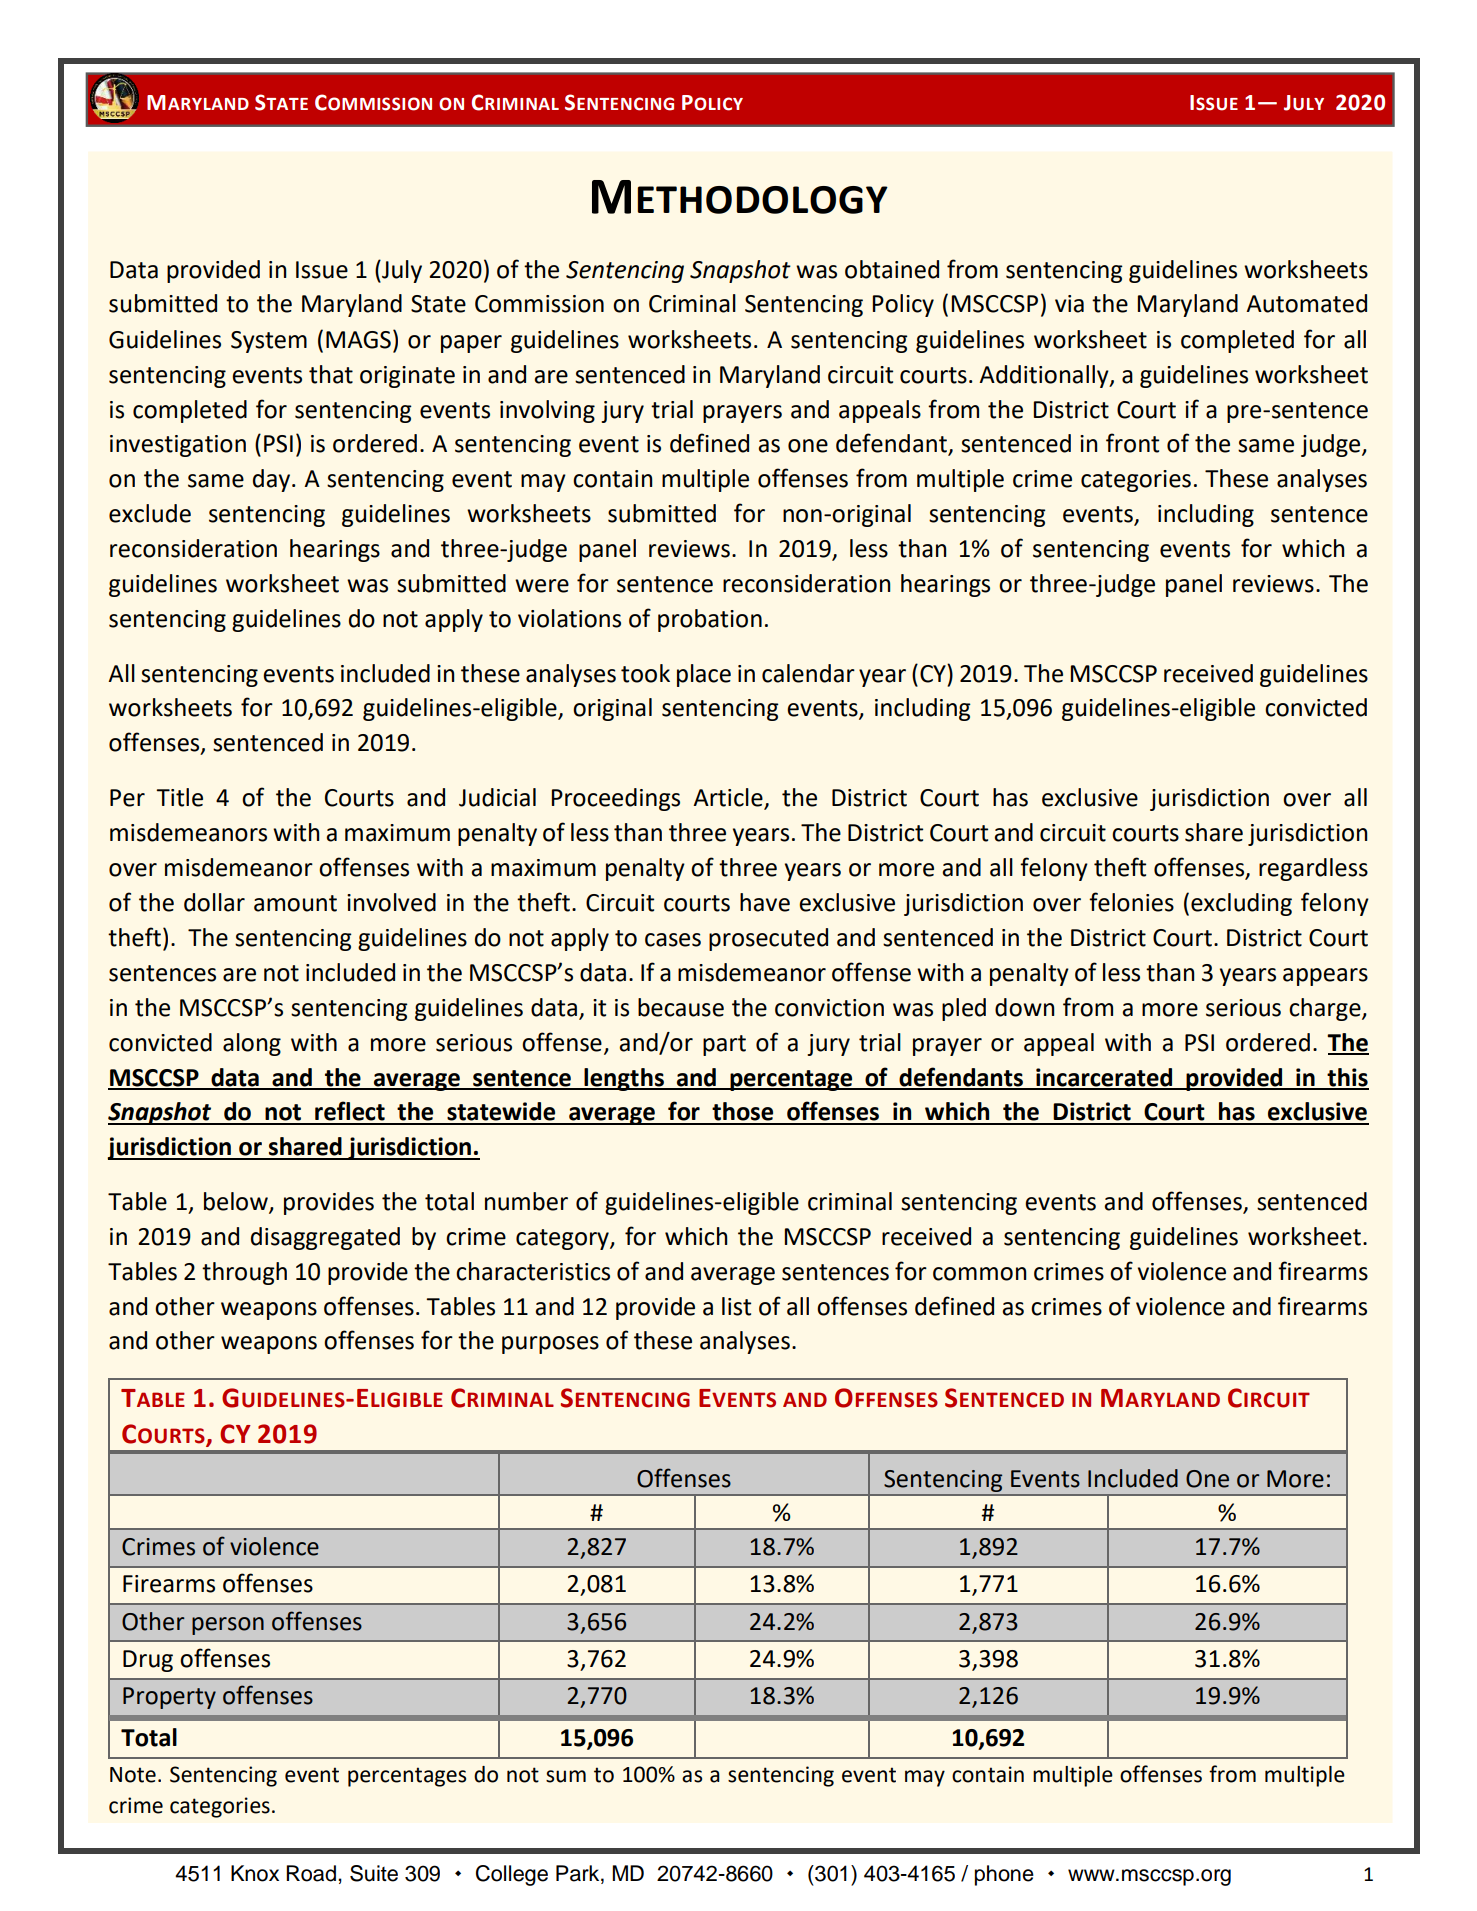 This image has height=1911, width=1477. I want to click on via, so click(1069, 304).
